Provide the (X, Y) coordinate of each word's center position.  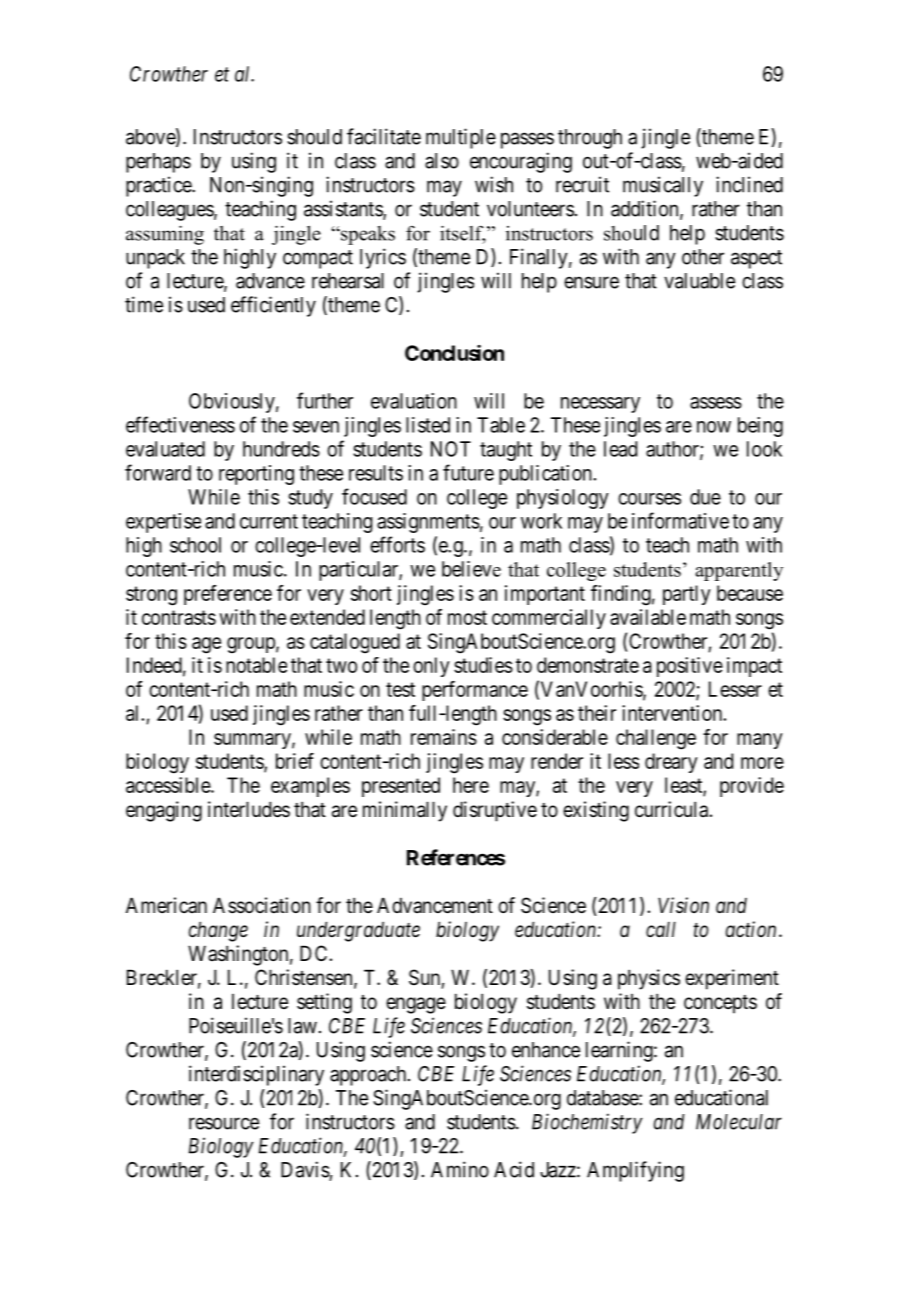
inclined (749, 184)
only (431, 667)
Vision (683, 905)
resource (224, 1123)
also (442, 161)
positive (690, 667)
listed (428, 425)
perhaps (158, 163)
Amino (460, 1169)
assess (716, 403)
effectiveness (180, 424)
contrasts (179, 617)
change (218, 931)
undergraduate (358, 931)
